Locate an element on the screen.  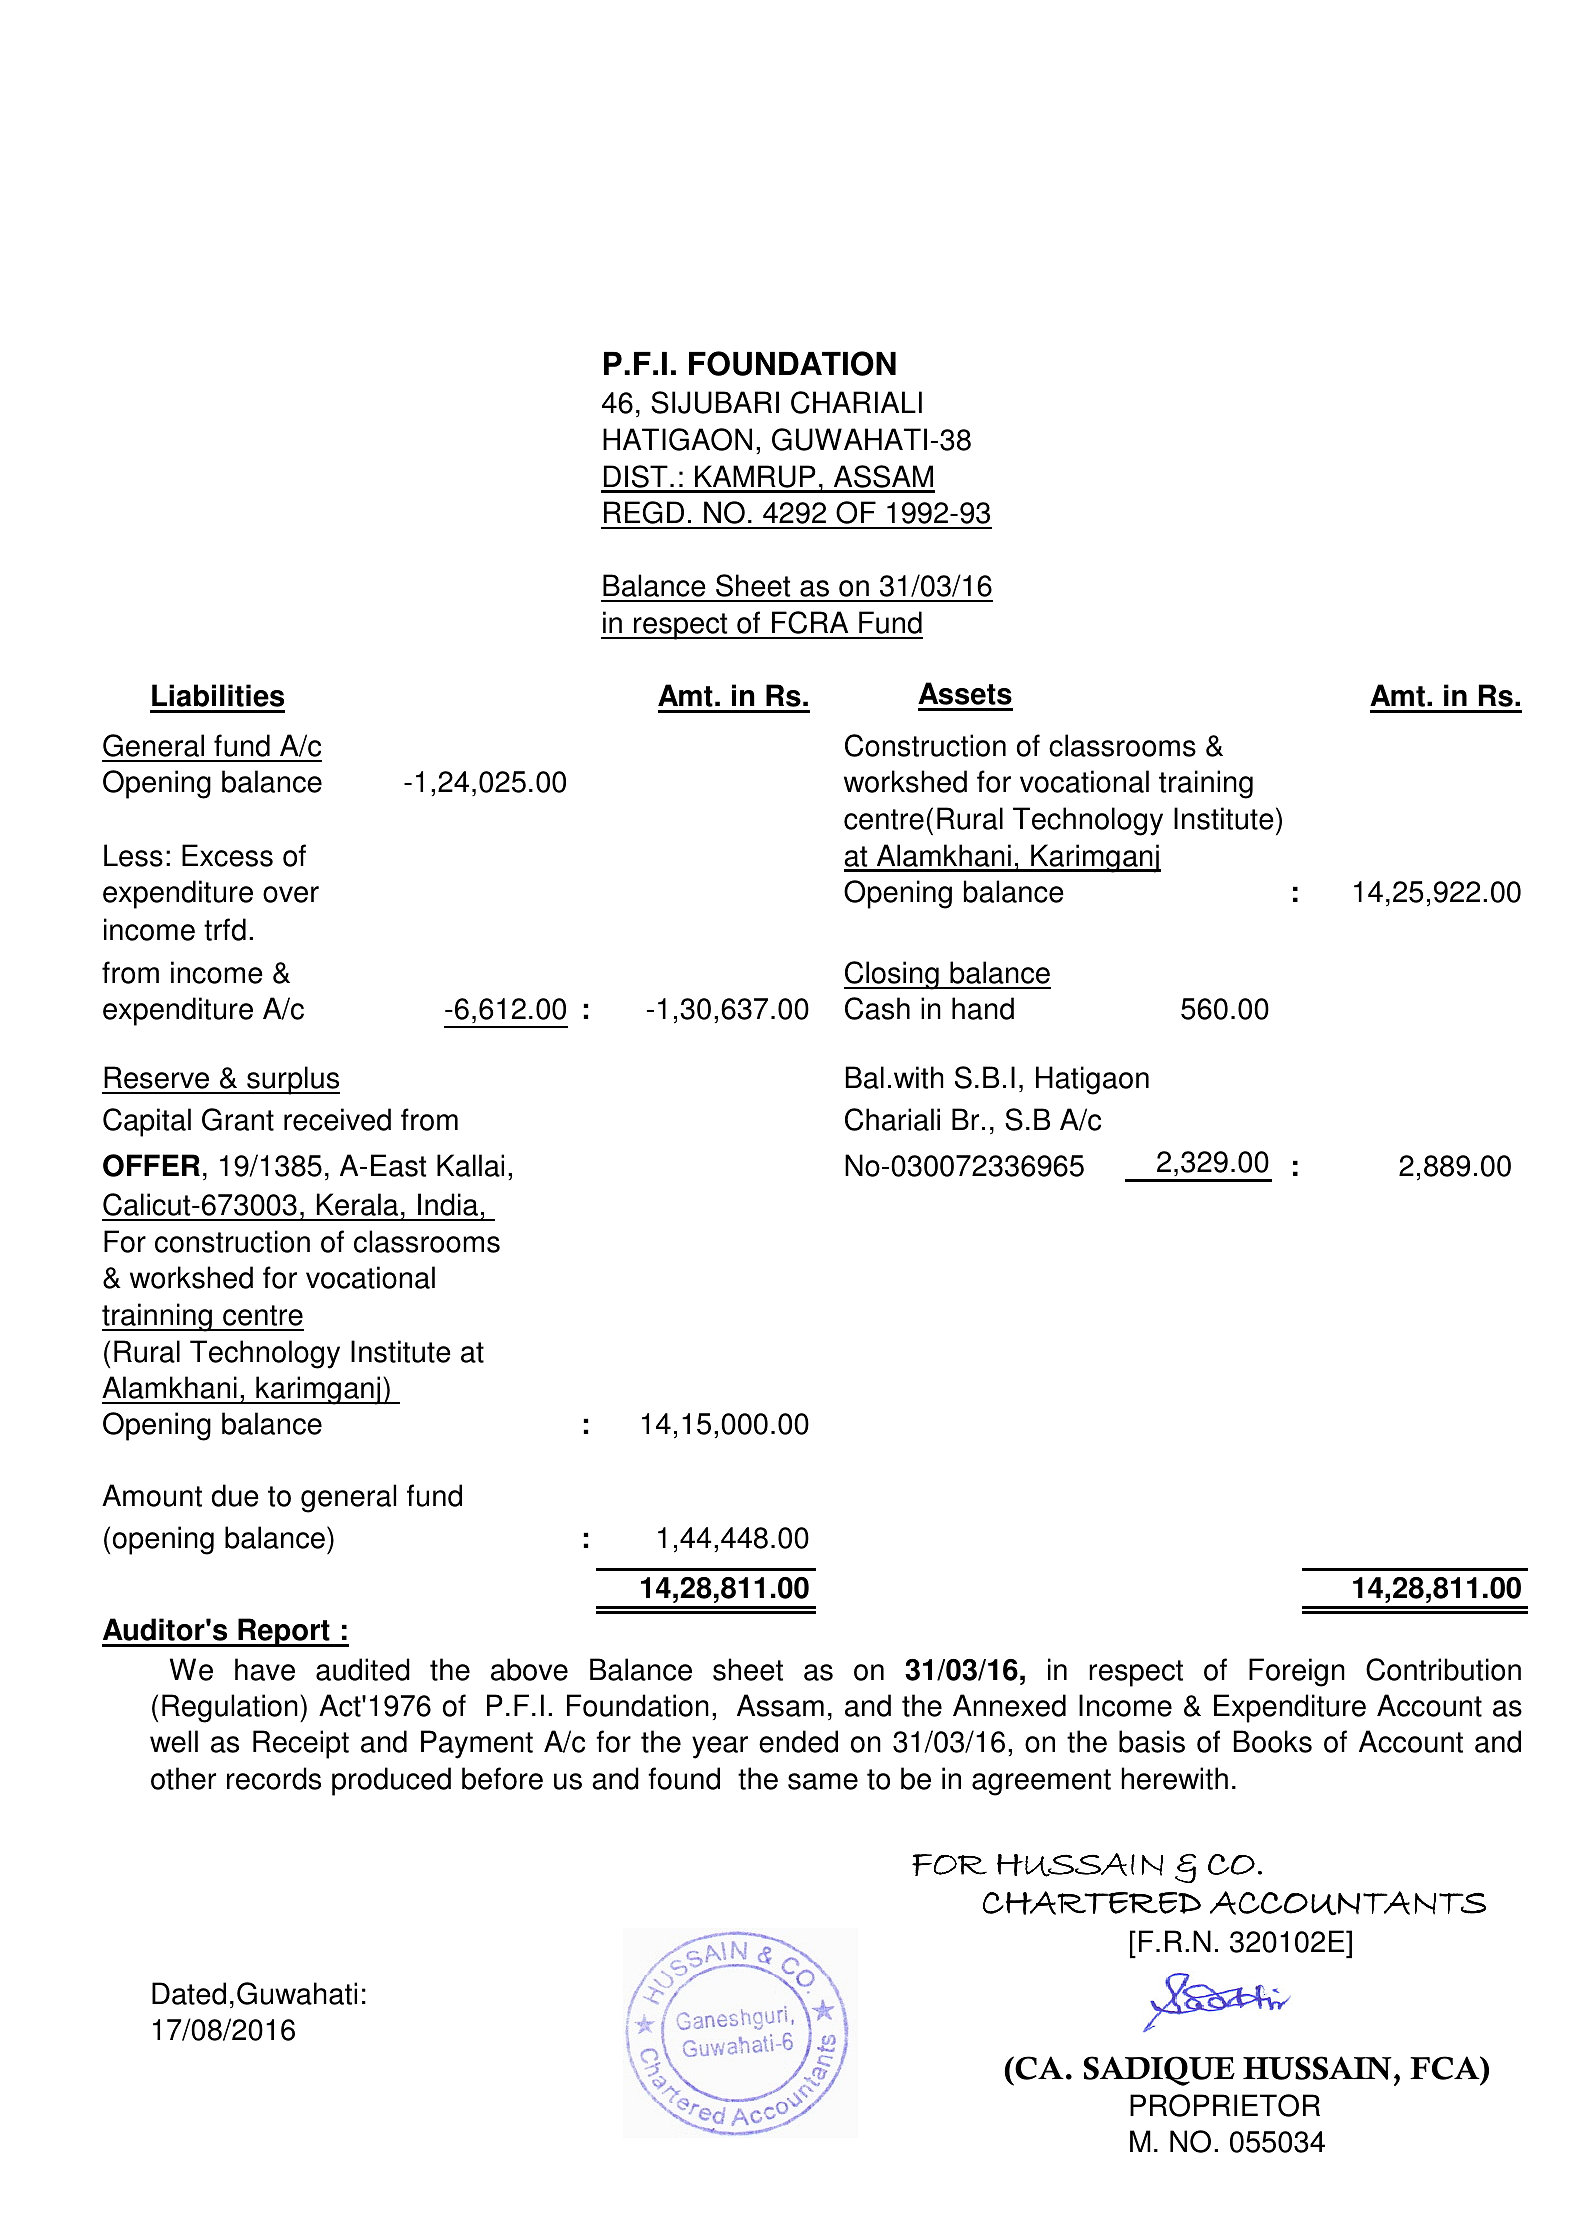
ended is located at coordinates (798, 1741).
